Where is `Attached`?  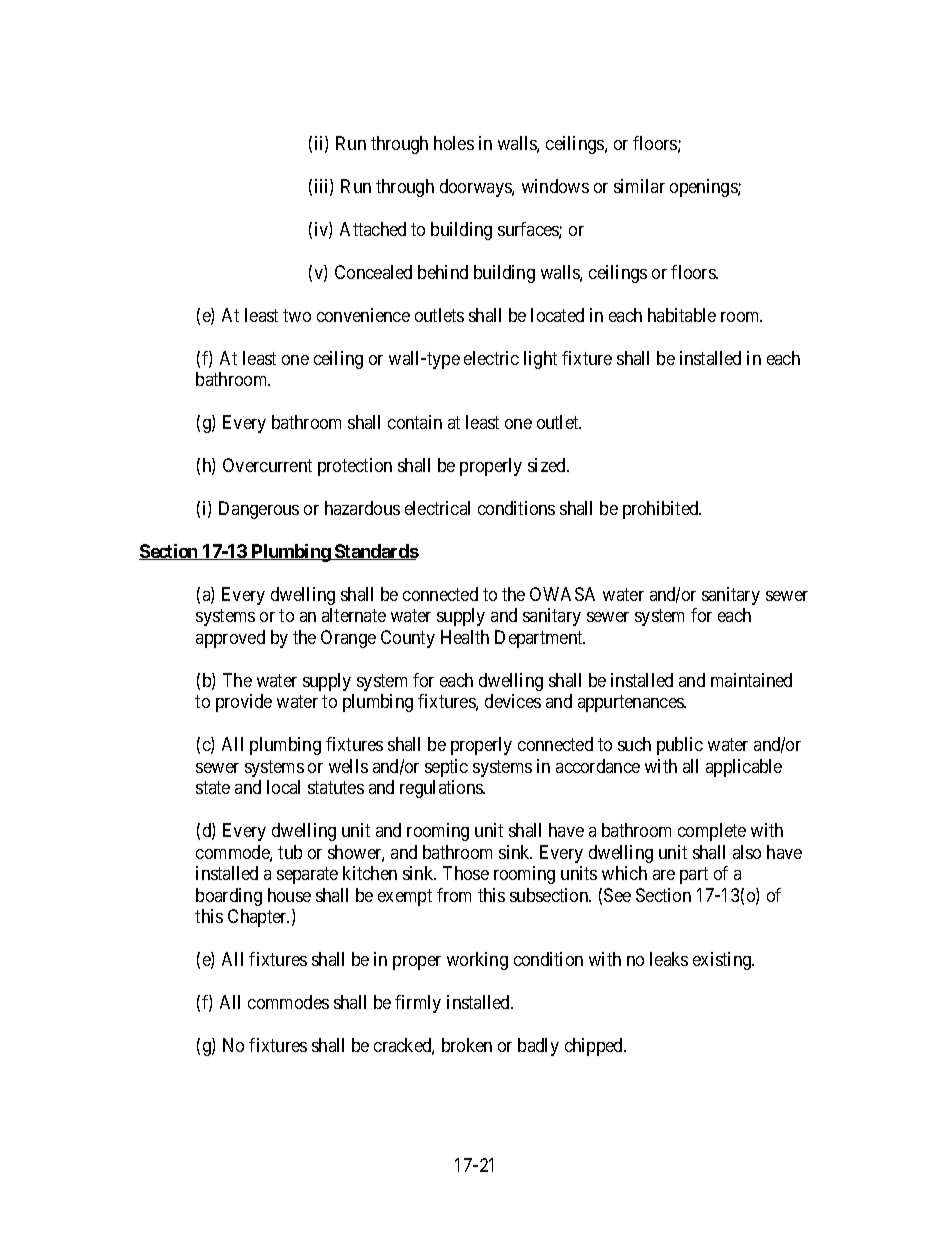
Attached is located at coordinates (373, 229).
